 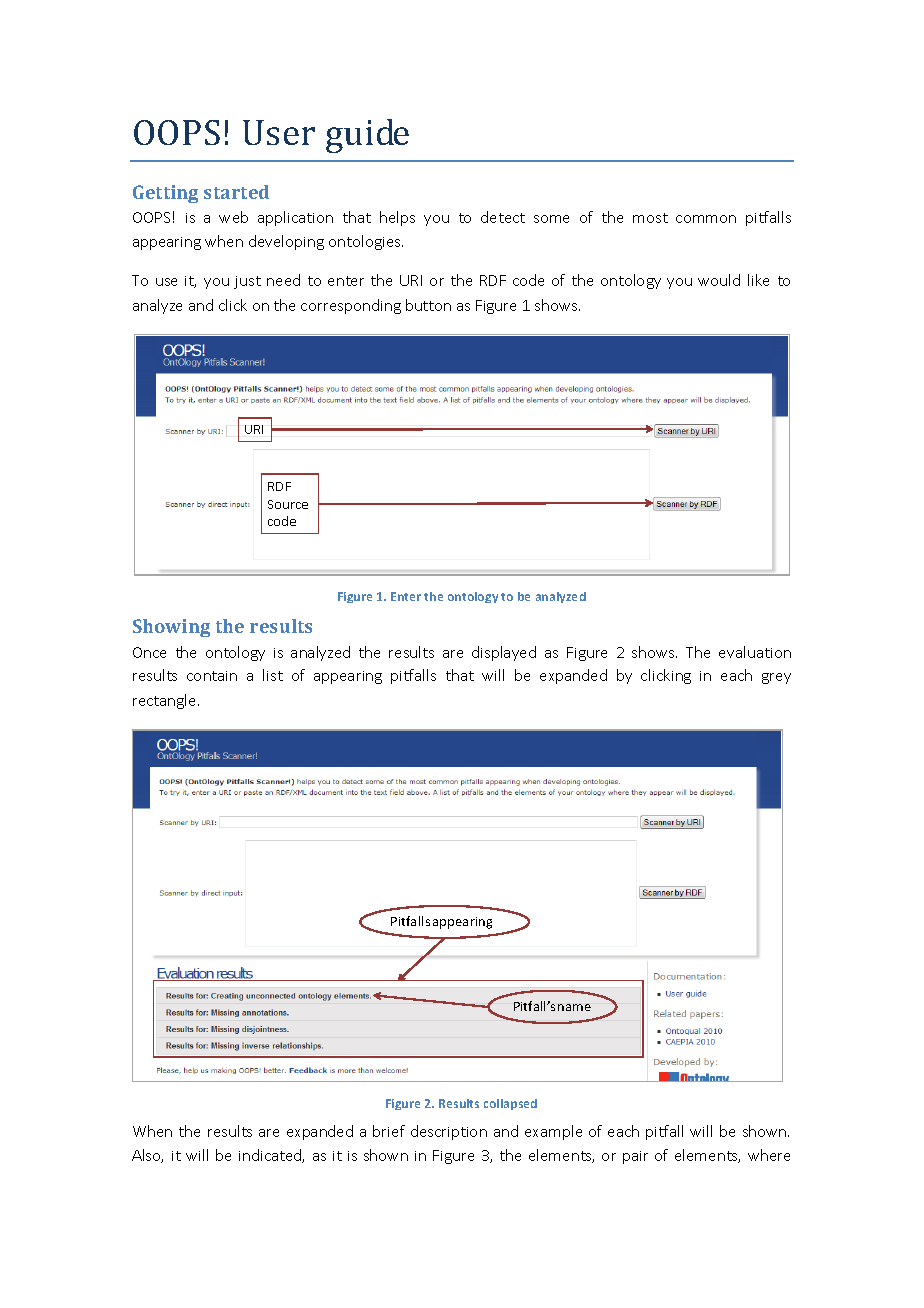 What do you see at coordinates (503, 217) in the page?
I see `detect` at bounding box center [503, 217].
